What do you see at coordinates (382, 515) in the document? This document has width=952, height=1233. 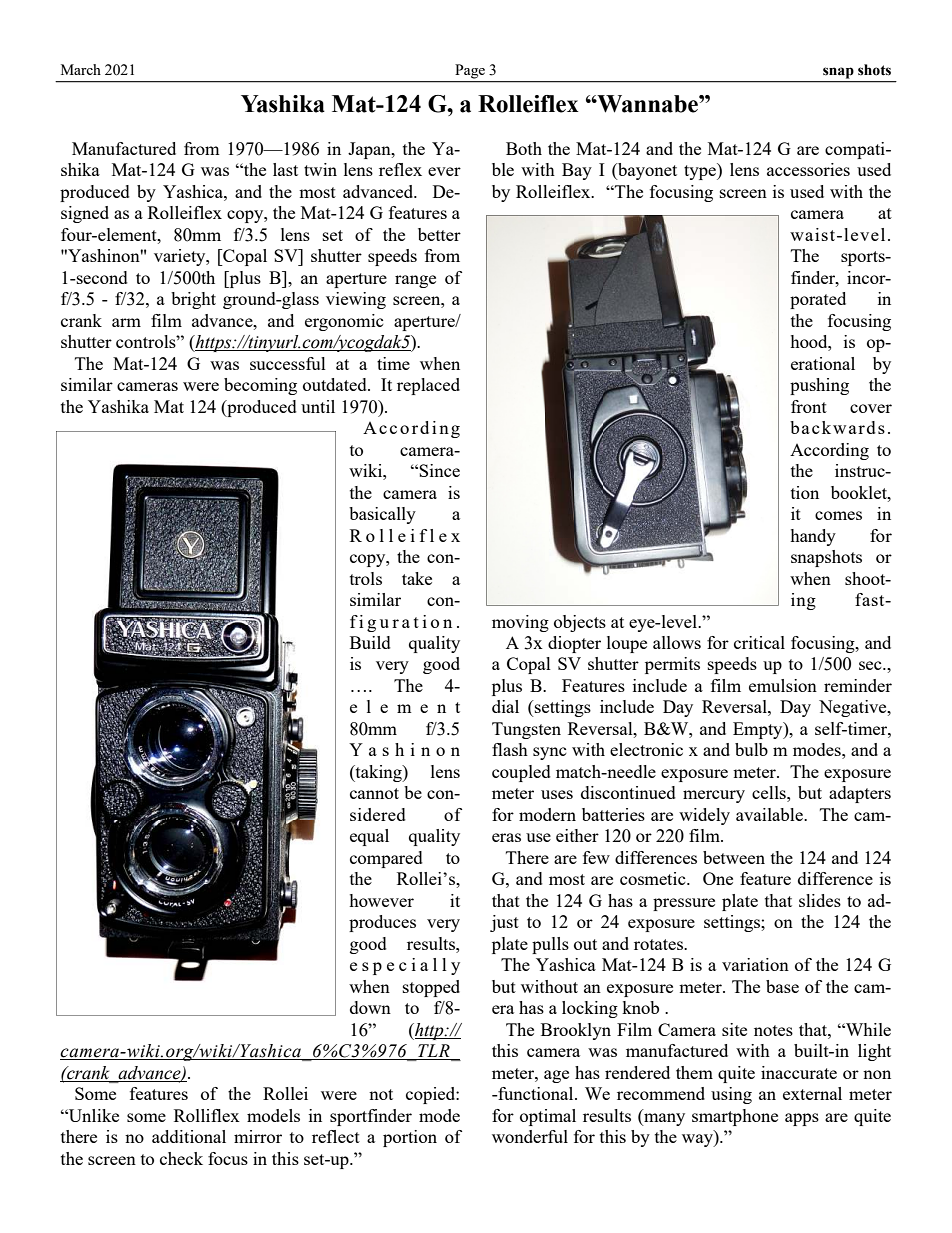 I see `basically` at bounding box center [382, 515].
